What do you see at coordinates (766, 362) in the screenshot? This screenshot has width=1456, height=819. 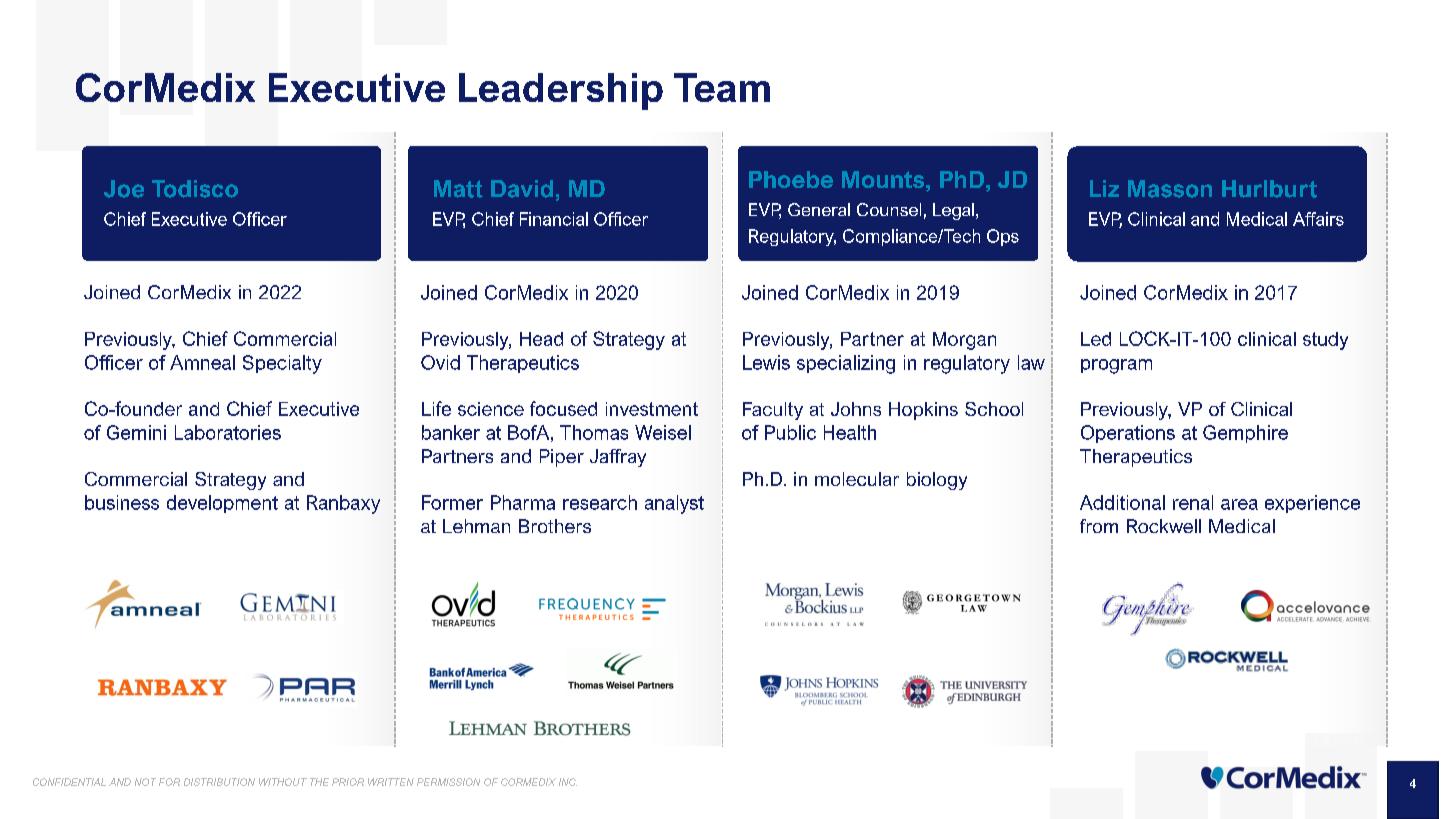 I see `Lewis` at bounding box center [766, 362].
